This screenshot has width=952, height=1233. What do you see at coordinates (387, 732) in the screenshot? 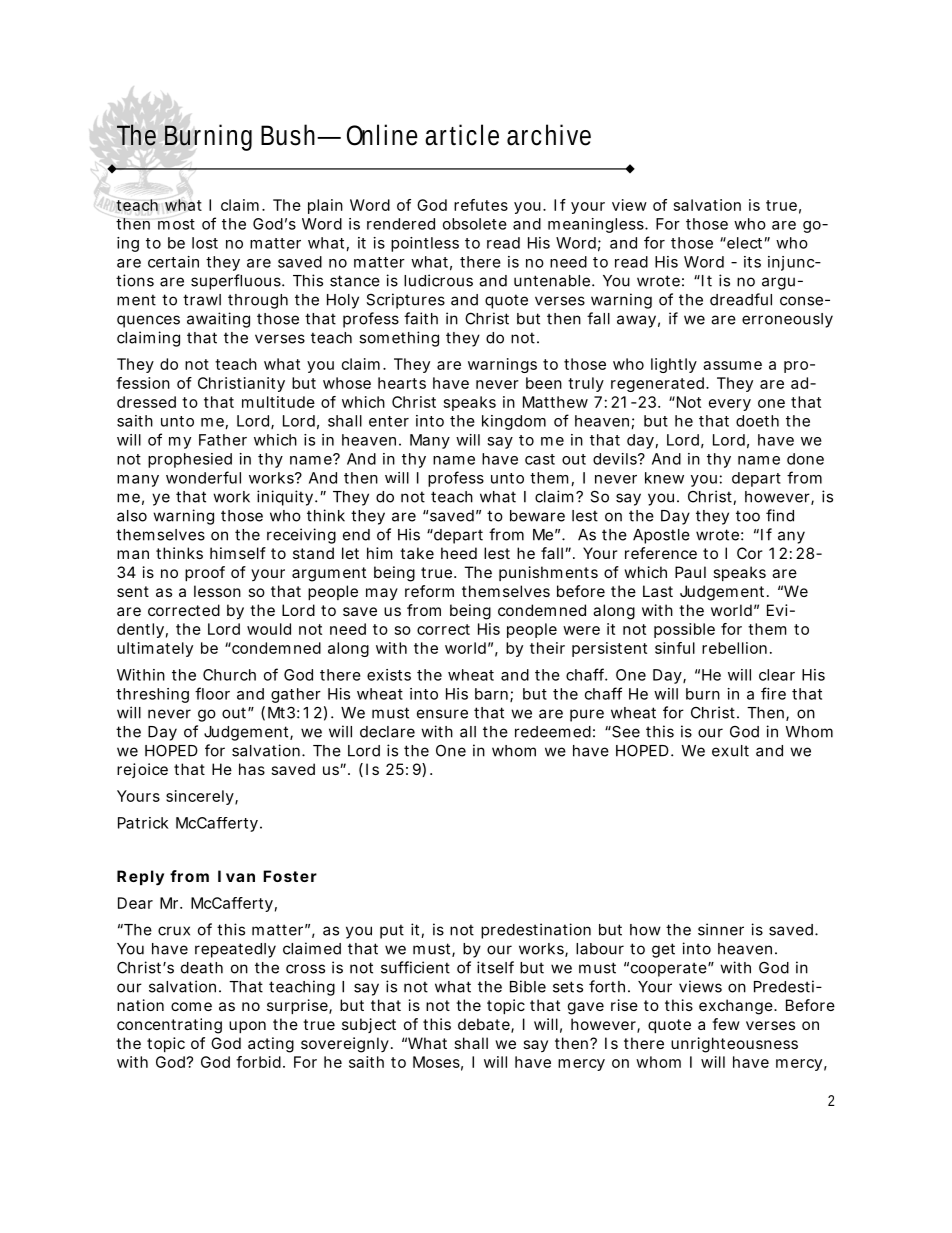
I see `declare` at bounding box center [387, 732].
